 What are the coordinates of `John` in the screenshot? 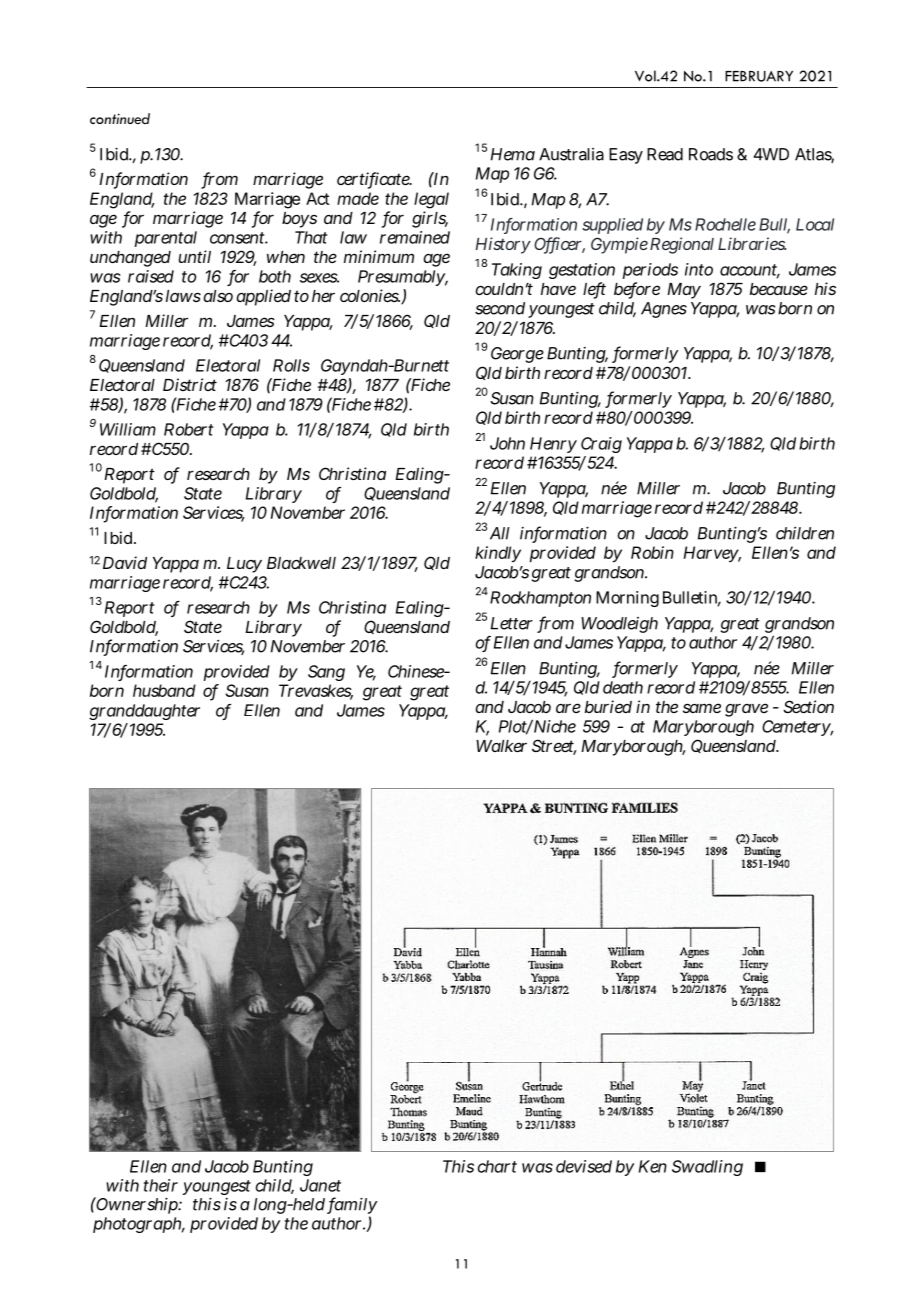 It's located at (507, 443).
